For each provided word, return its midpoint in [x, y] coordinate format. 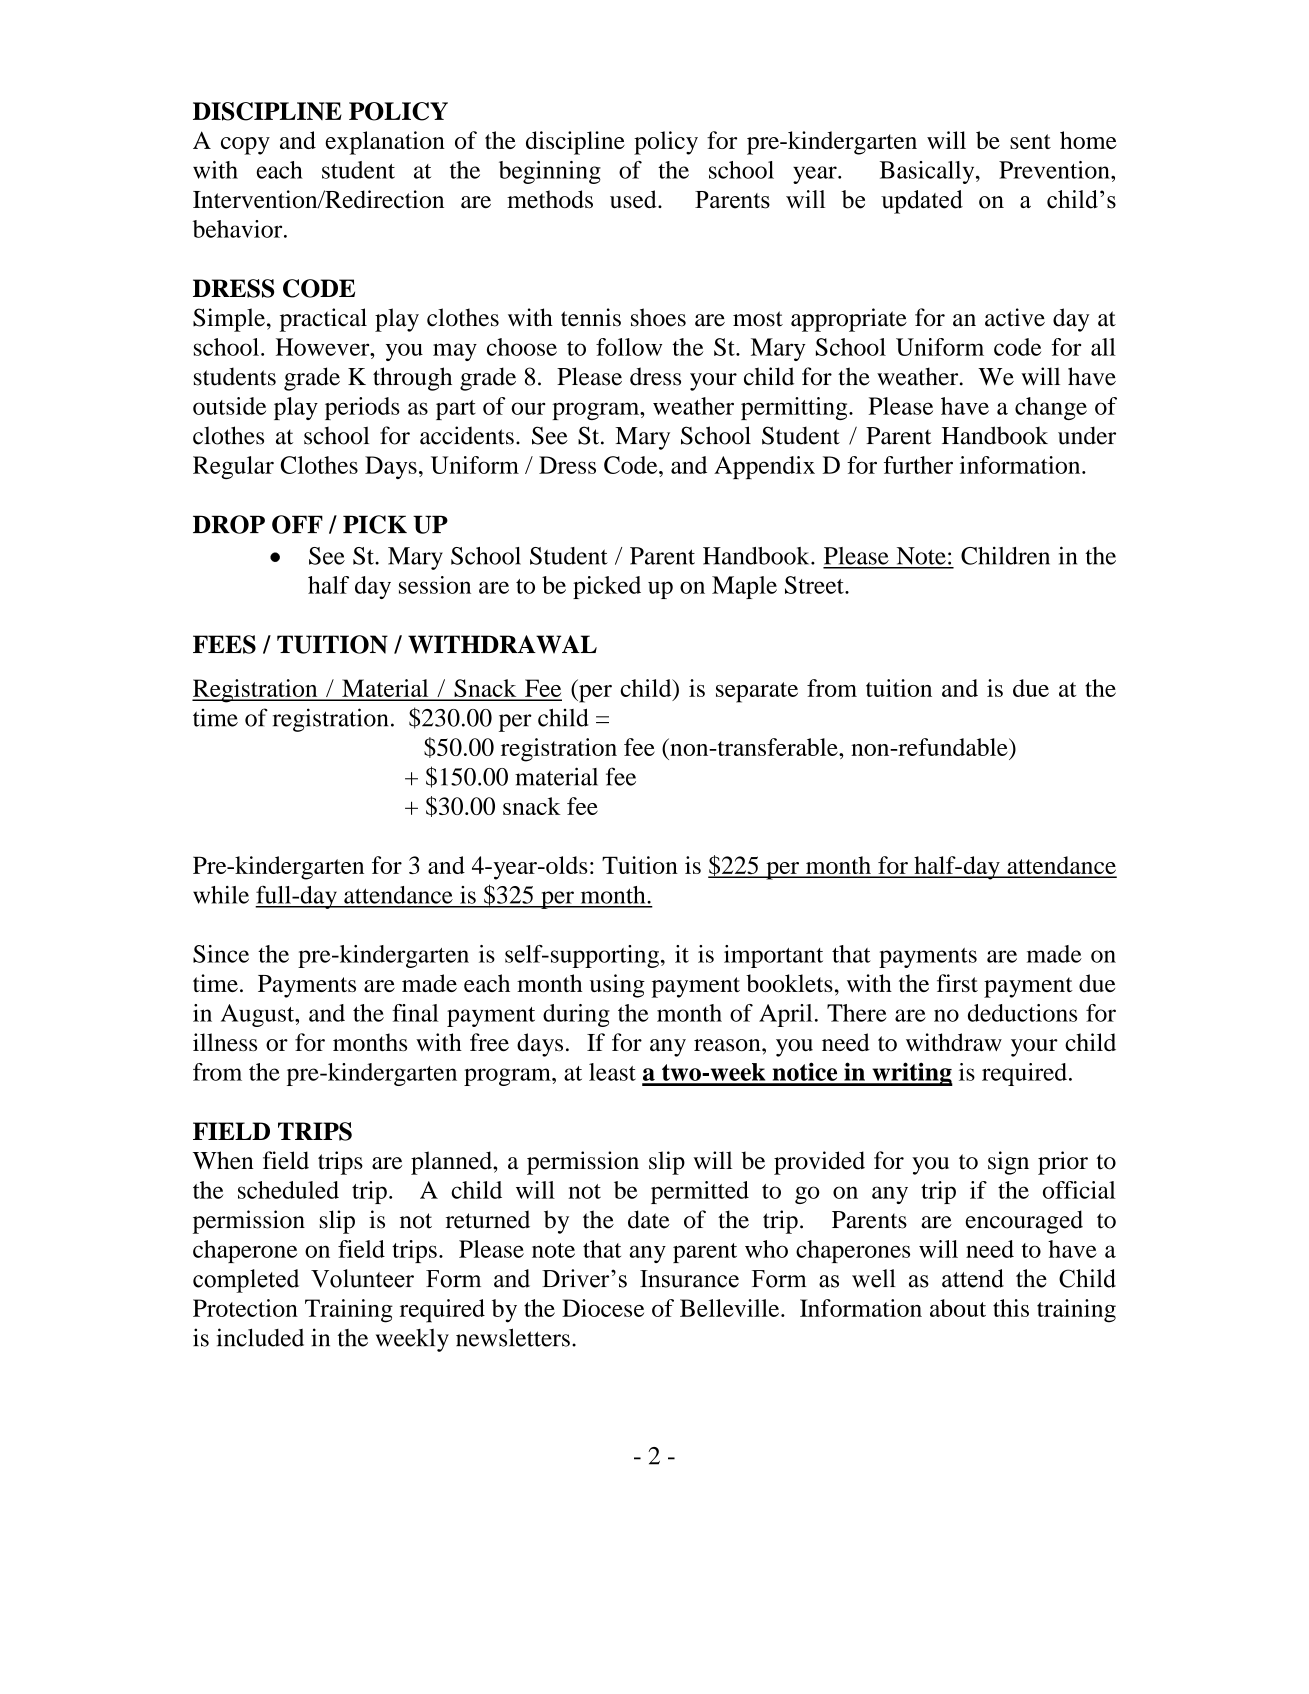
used [634, 199]
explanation [385, 143]
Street [815, 585]
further [918, 465]
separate [757, 692]
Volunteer [362, 1278]
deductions [1022, 1013]
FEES [224, 644]
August [259, 1015]
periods [362, 408]
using [617, 986]
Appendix [764, 467]
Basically [928, 172]
